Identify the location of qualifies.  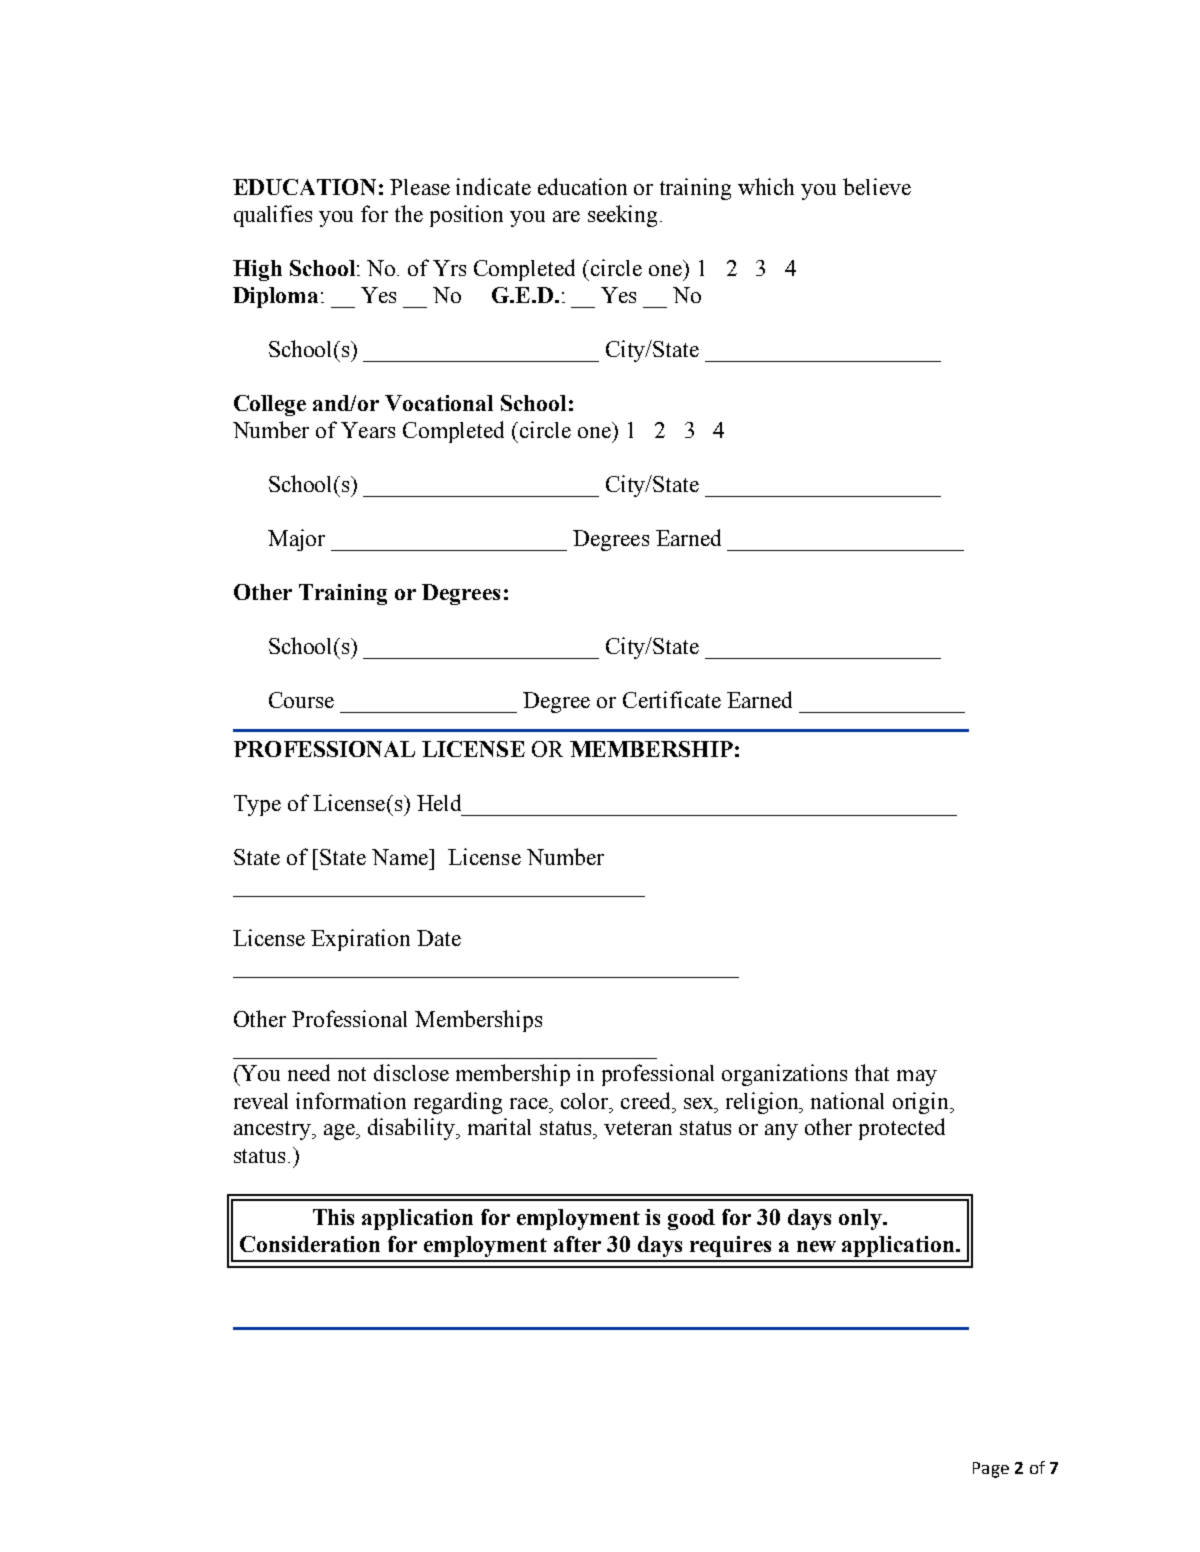
(273, 216).
